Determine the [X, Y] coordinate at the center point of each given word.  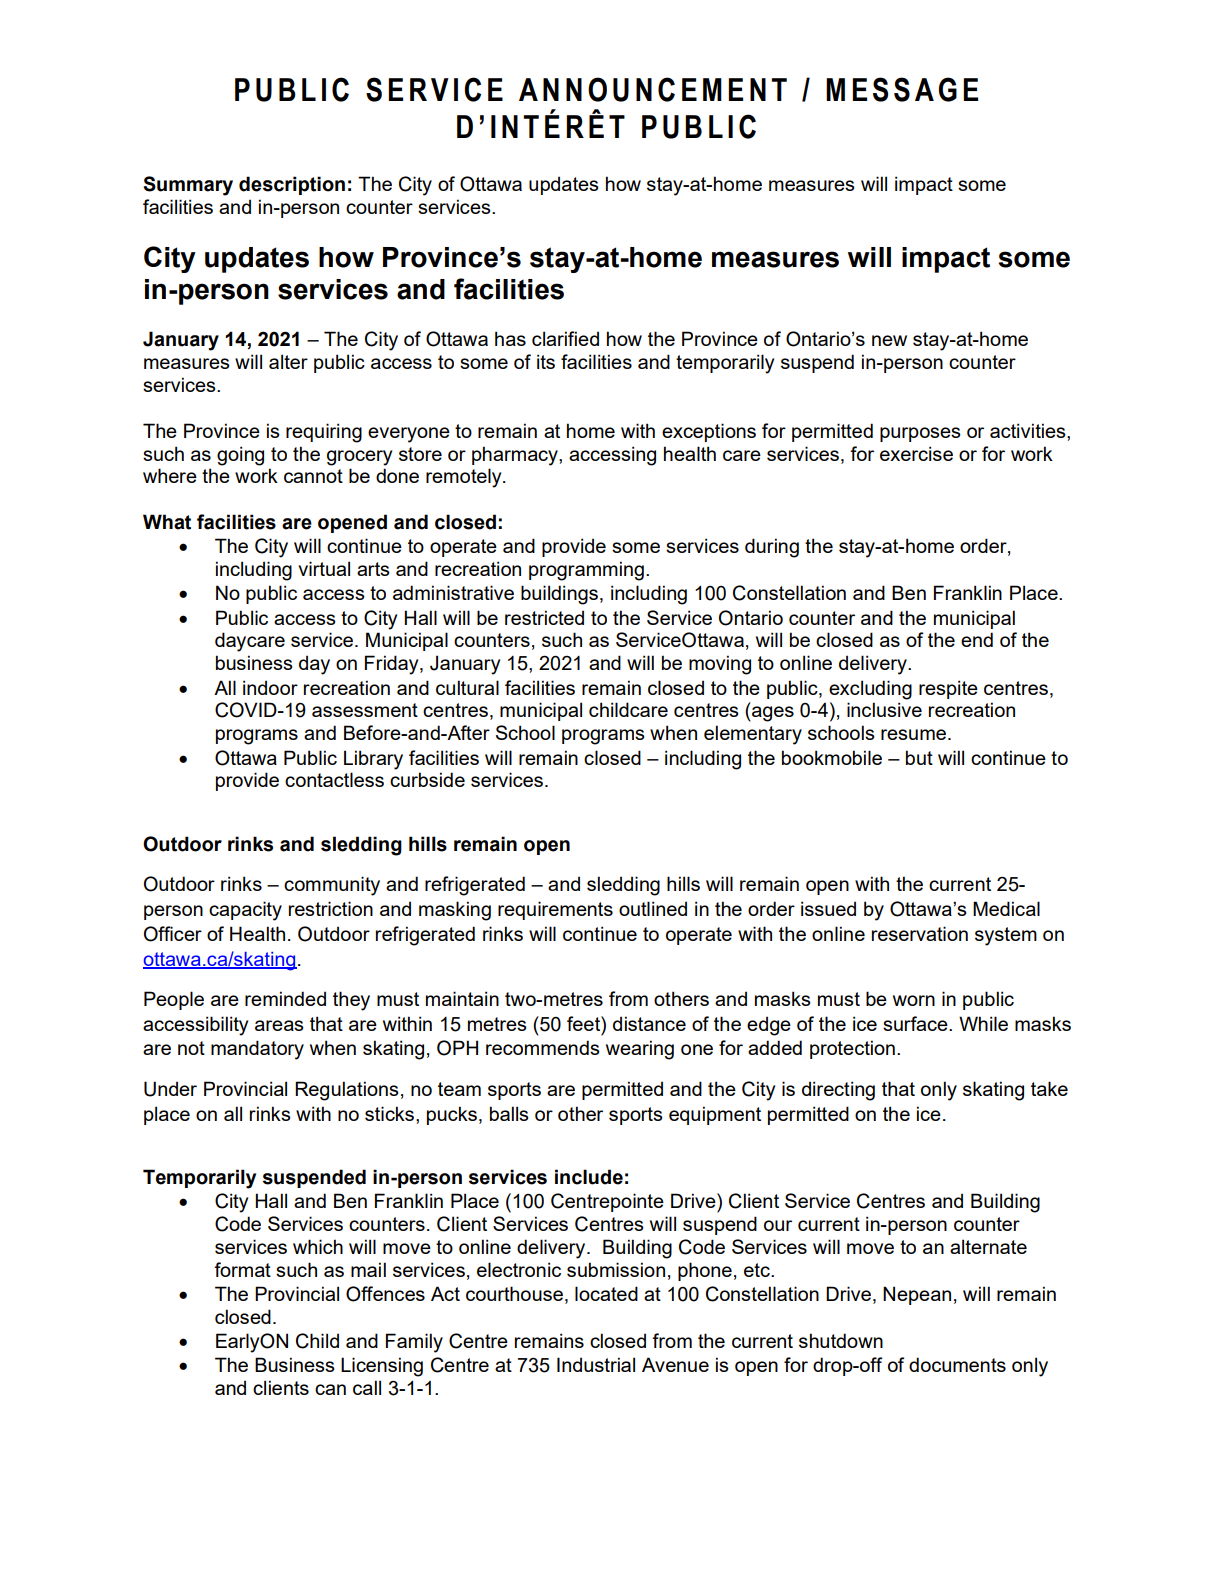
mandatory [257, 1050]
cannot [313, 476]
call [367, 1387]
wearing [640, 1050]
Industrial [596, 1364]
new [889, 340]
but [919, 757]
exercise [916, 453]
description [292, 185]
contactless [334, 779]
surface [916, 1023]
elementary [753, 735]
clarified [565, 338]
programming [586, 571]
